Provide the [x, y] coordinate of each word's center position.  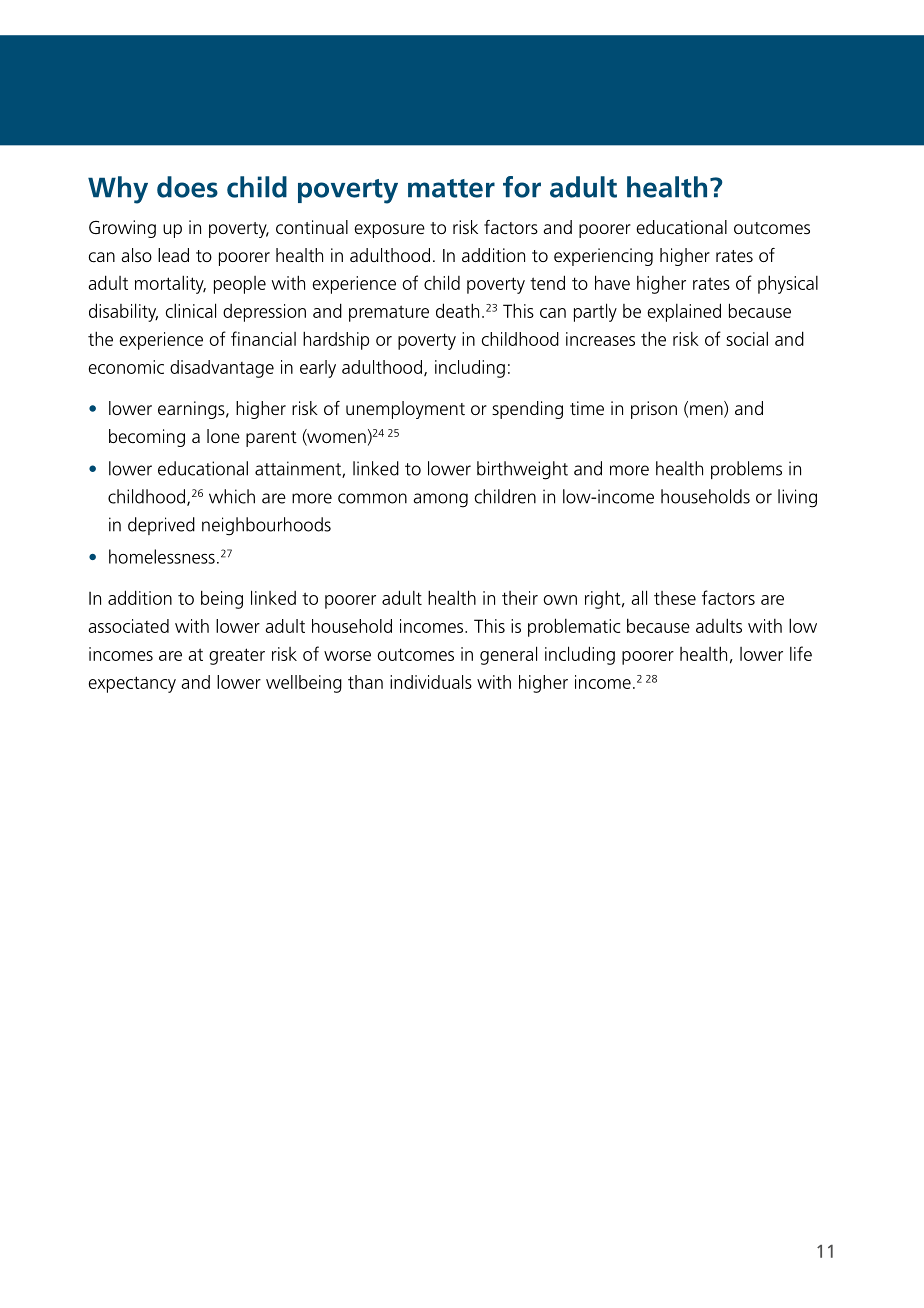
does [187, 187]
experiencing [603, 257]
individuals [431, 682]
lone [223, 436]
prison [654, 410]
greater [237, 656]
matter [451, 188]
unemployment [405, 410]
